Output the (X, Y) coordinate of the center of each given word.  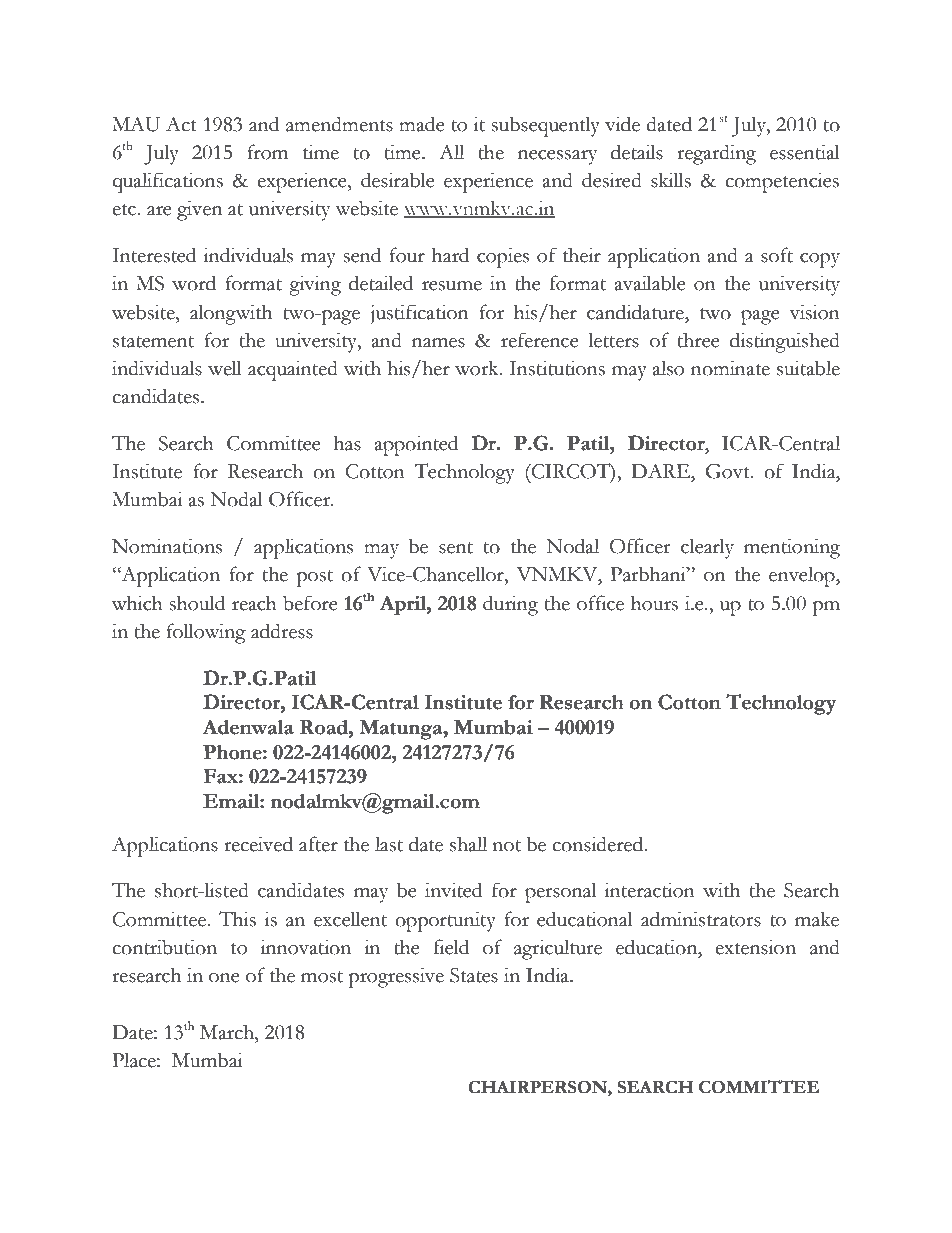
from (267, 152)
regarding (716, 154)
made (422, 124)
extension (755, 947)
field (451, 947)
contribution (164, 947)
